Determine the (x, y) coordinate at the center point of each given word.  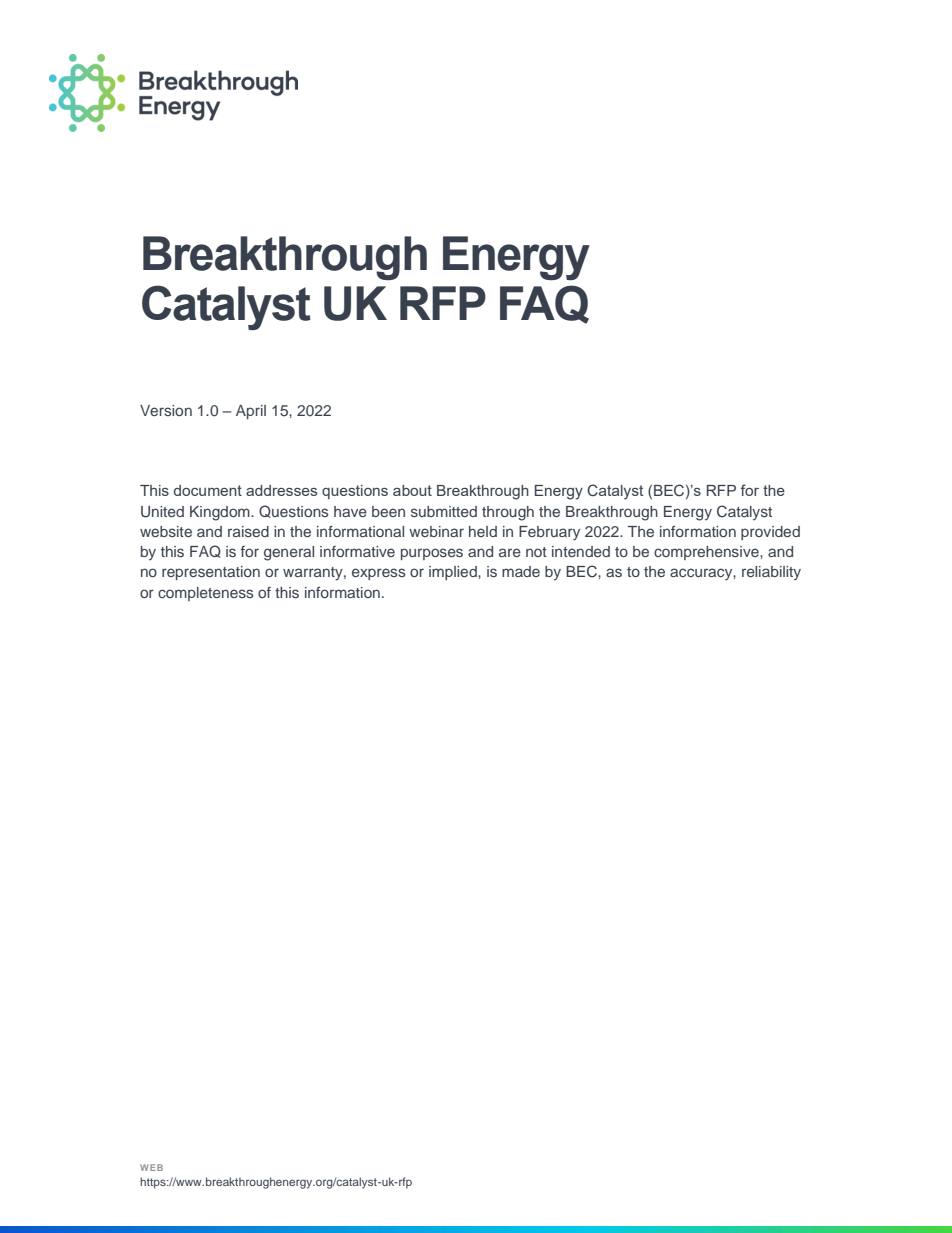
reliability (771, 573)
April (251, 412)
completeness (205, 594)
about (412, 490)
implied (454, 573)
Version (166, 410)
